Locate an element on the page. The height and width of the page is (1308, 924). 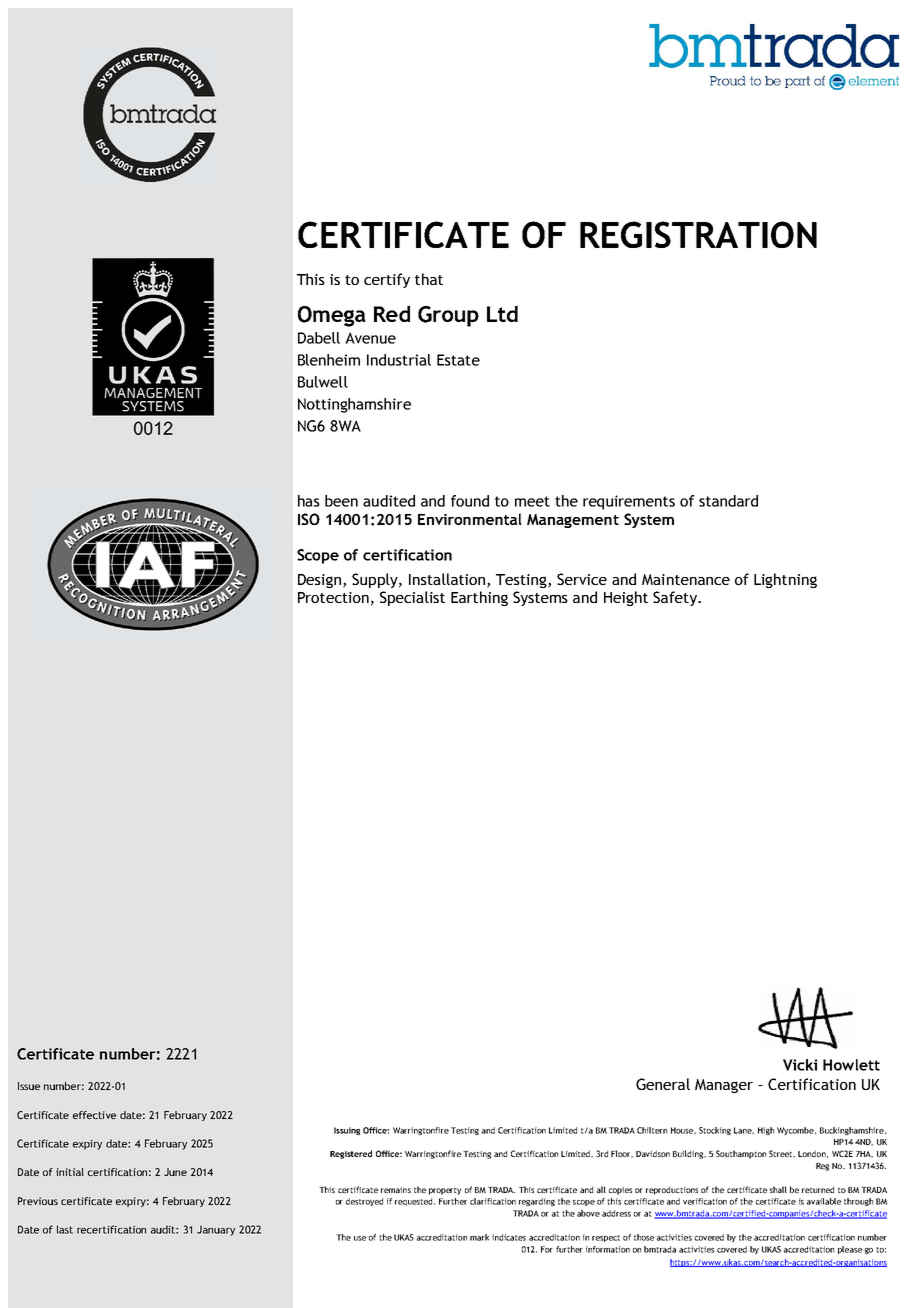
Issue is located at coordinates (29, 1086).
